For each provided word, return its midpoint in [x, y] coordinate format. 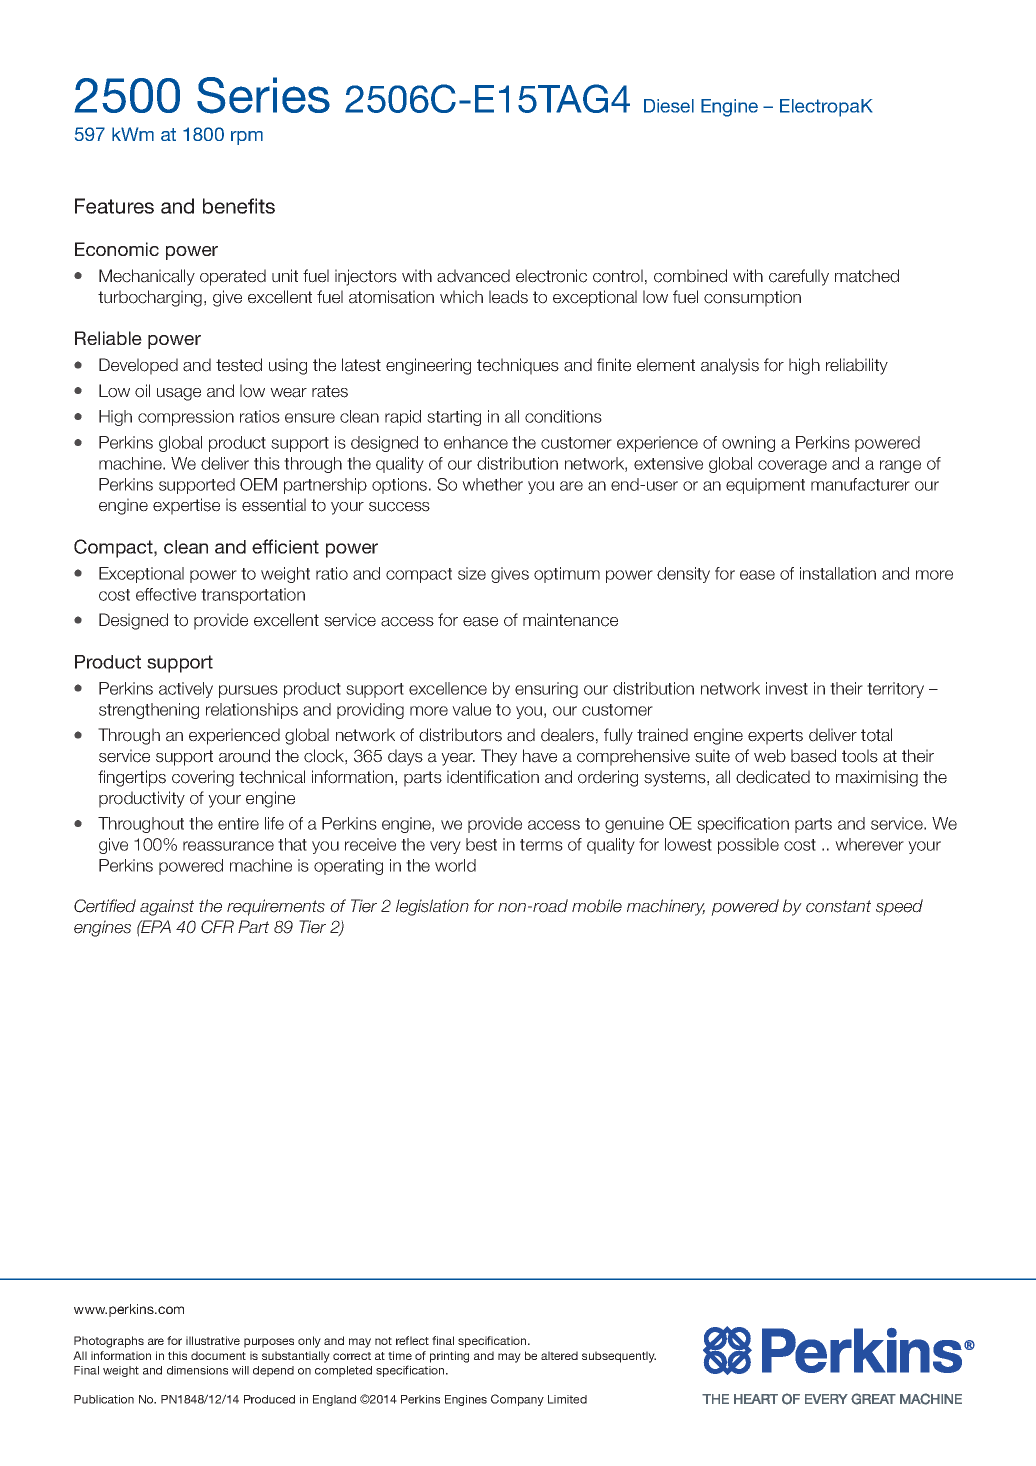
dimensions [197, 1370]
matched [867, 276]
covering [203, 778]
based [813, 756]
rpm [247, 138]
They [499, 757]
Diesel [669, 106]
